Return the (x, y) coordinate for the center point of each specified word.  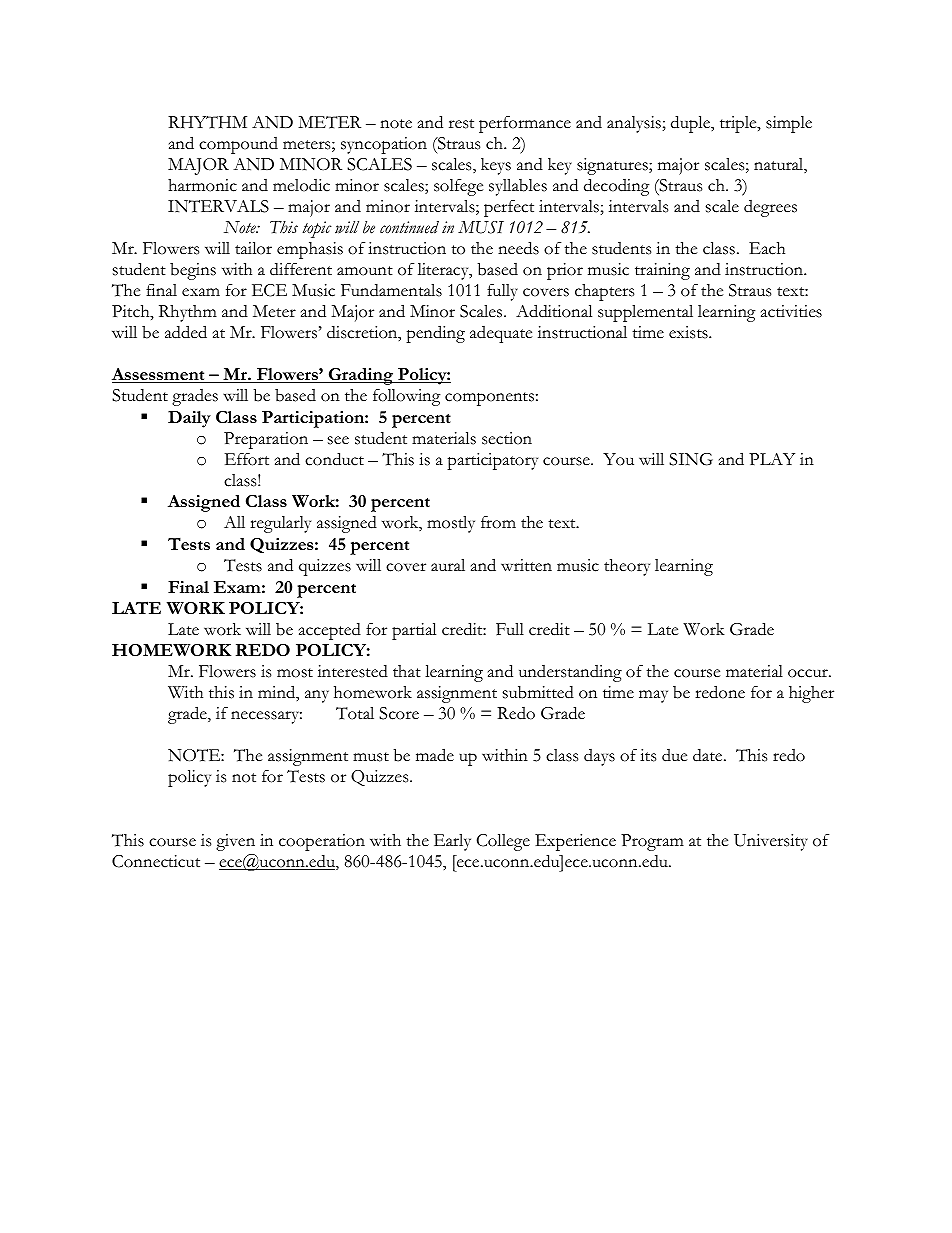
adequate (501, 334)
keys (496, 166)
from (498, 522)
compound (238, 145)
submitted (538, 692)
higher (811, 694)
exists (689, 332)
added (186, 332)
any (317, 696)
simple (789, 124)
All (234, 522)
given (235, 842)
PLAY (772, 459)
